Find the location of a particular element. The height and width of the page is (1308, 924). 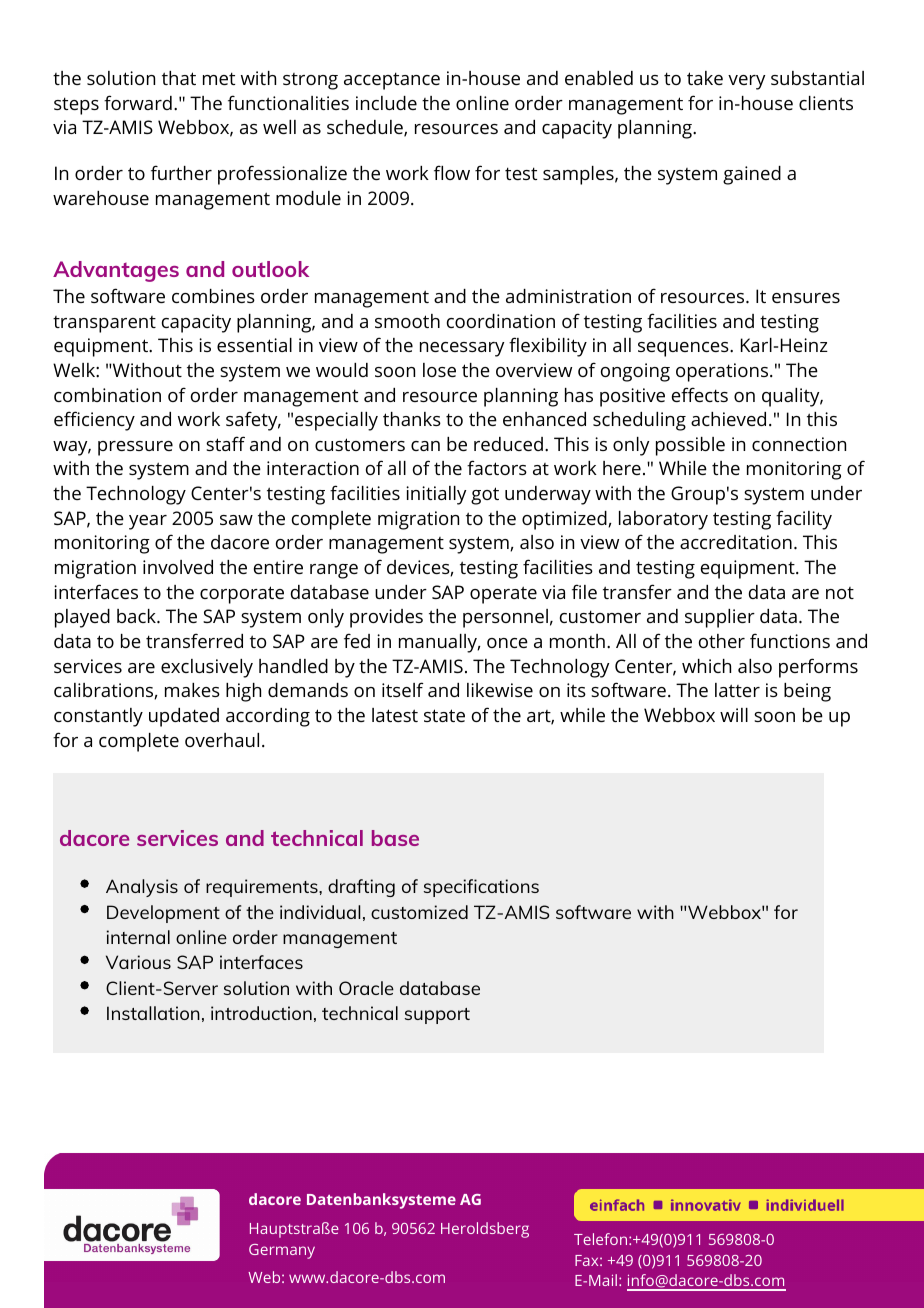

latter is located at coordinates (737, 690).
